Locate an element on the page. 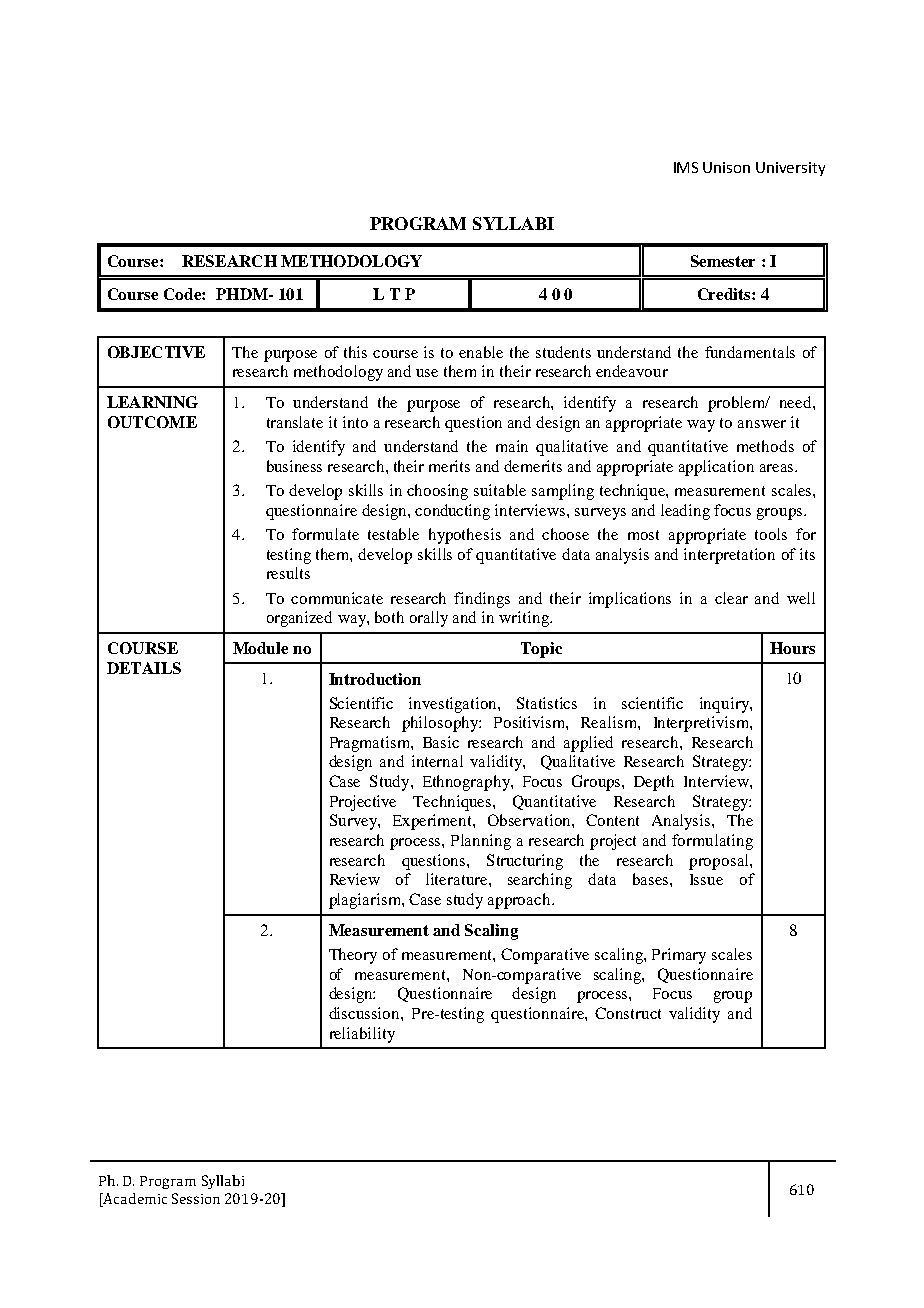  OBJECTIVE is located at coordinates (156, 352).
